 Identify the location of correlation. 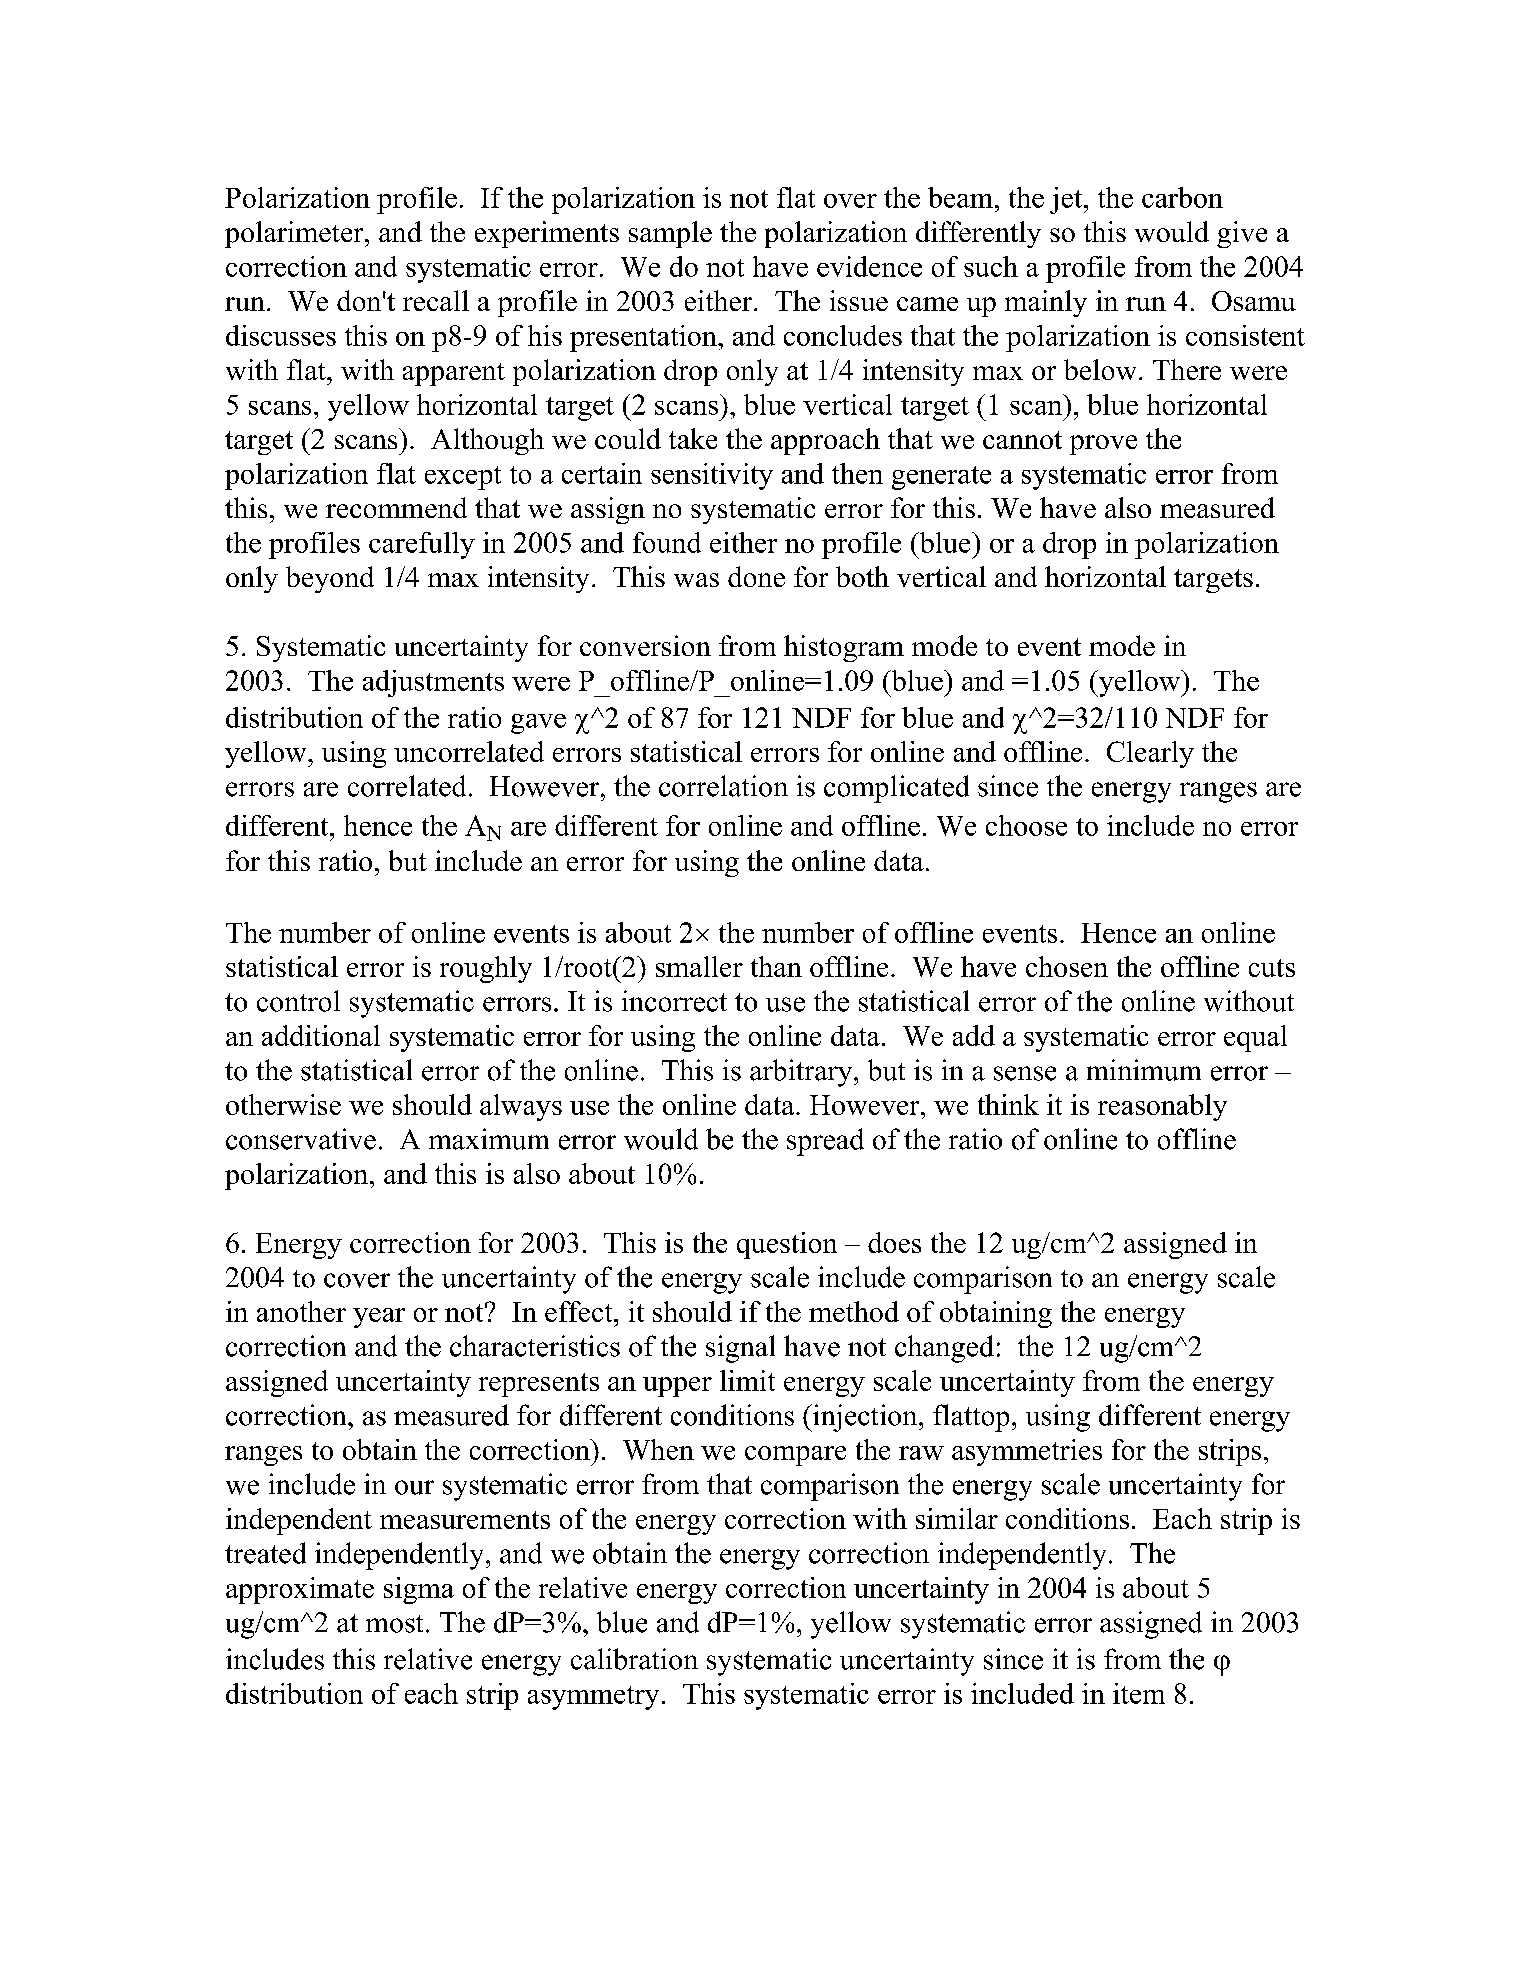
(723, 786).
